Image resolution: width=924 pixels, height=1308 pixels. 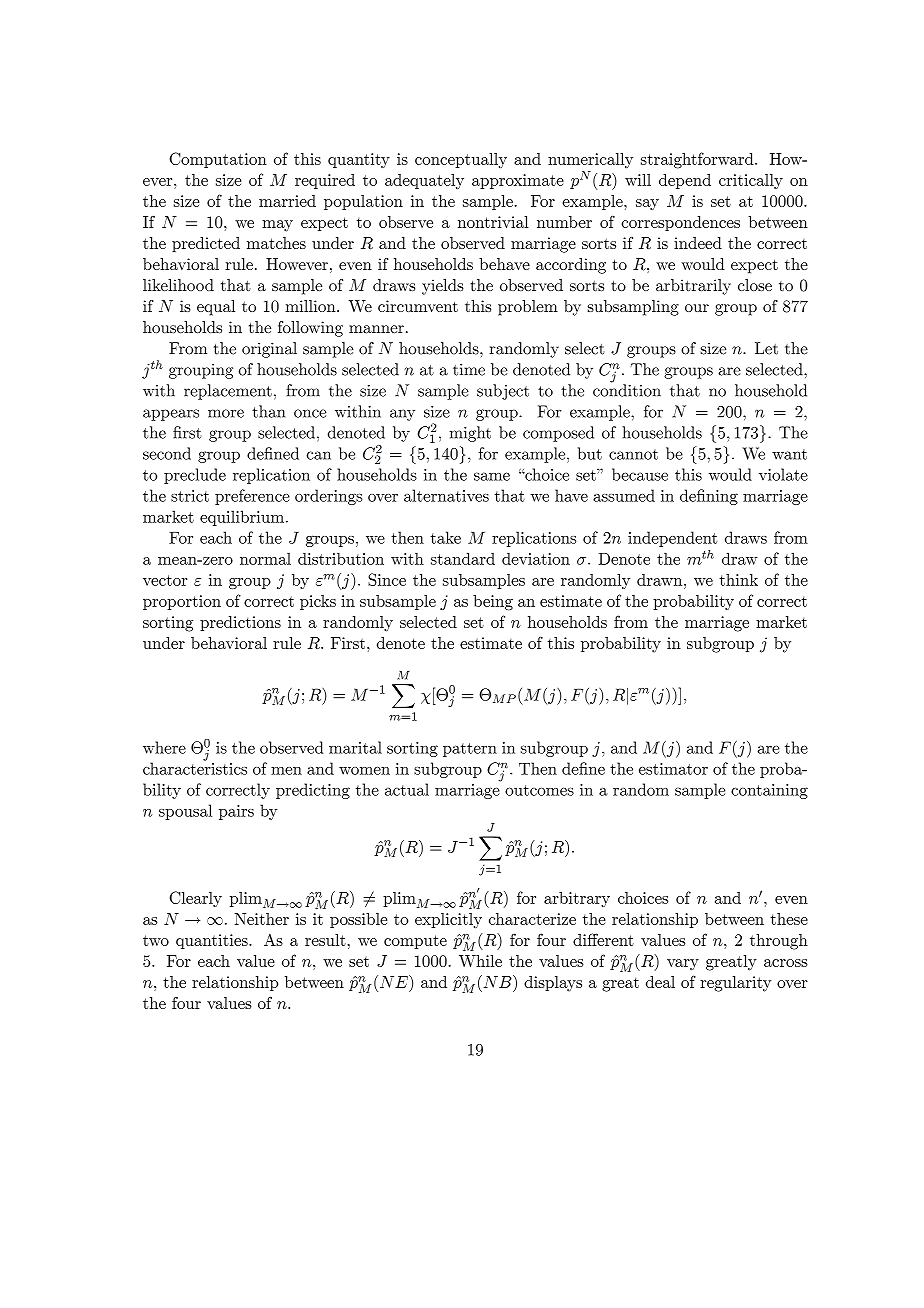 I want to click on critically, so click(x=751, y=181).
